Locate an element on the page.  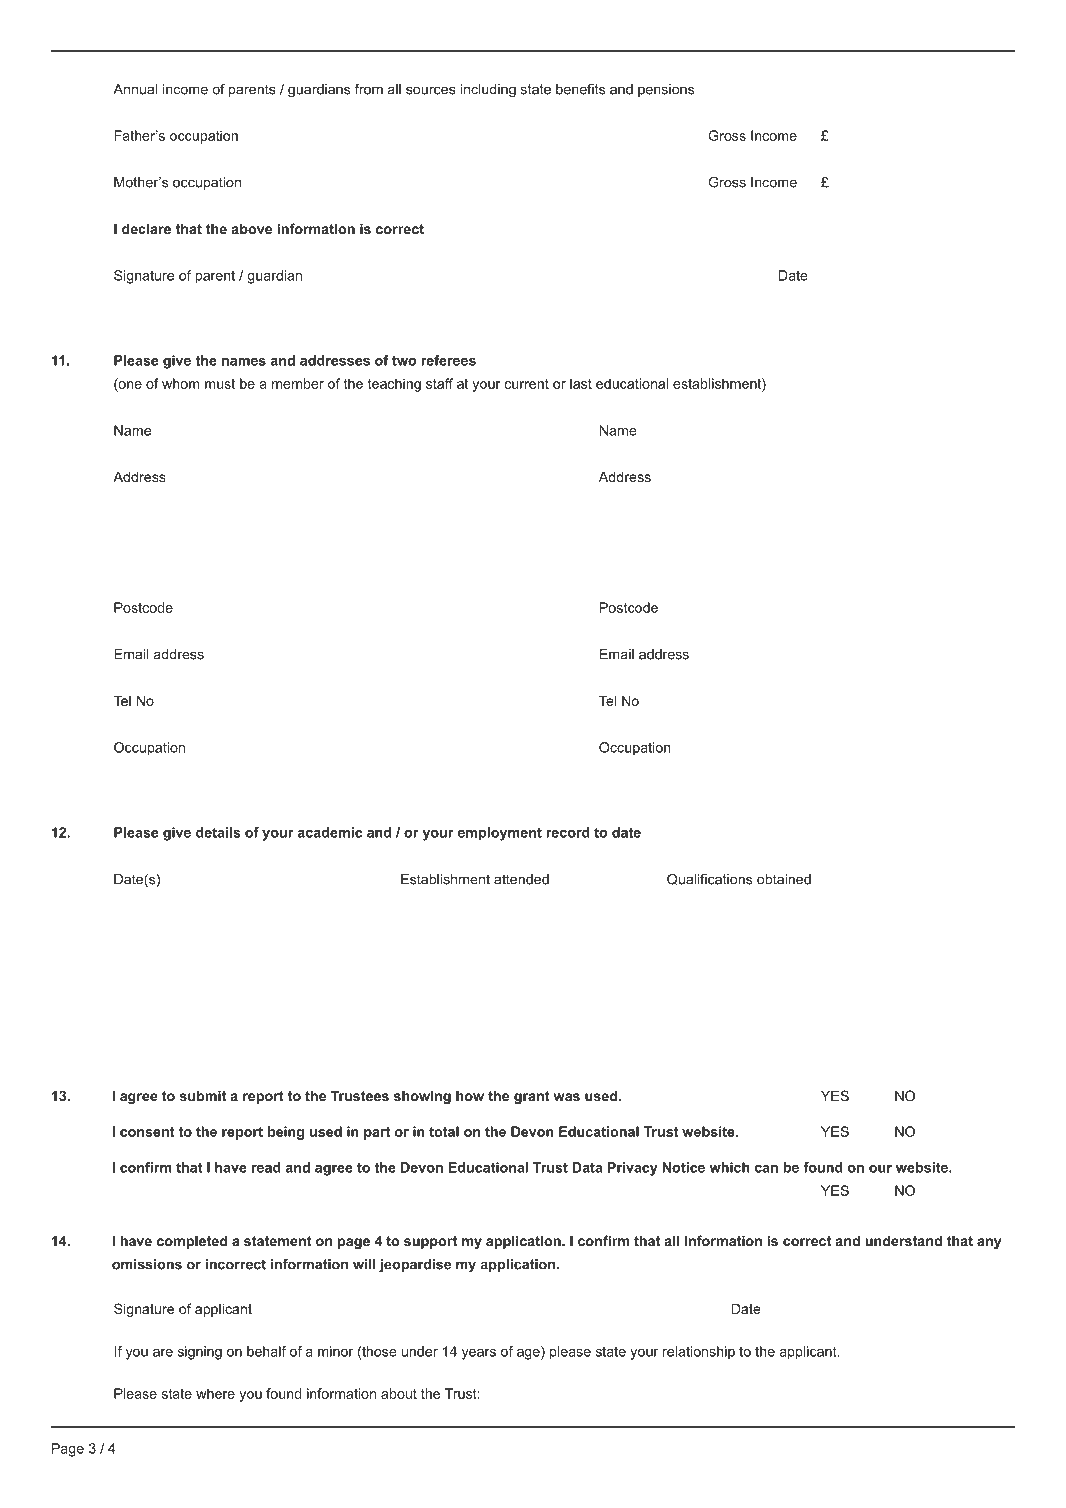
including is located at coordinates (488, 91).
